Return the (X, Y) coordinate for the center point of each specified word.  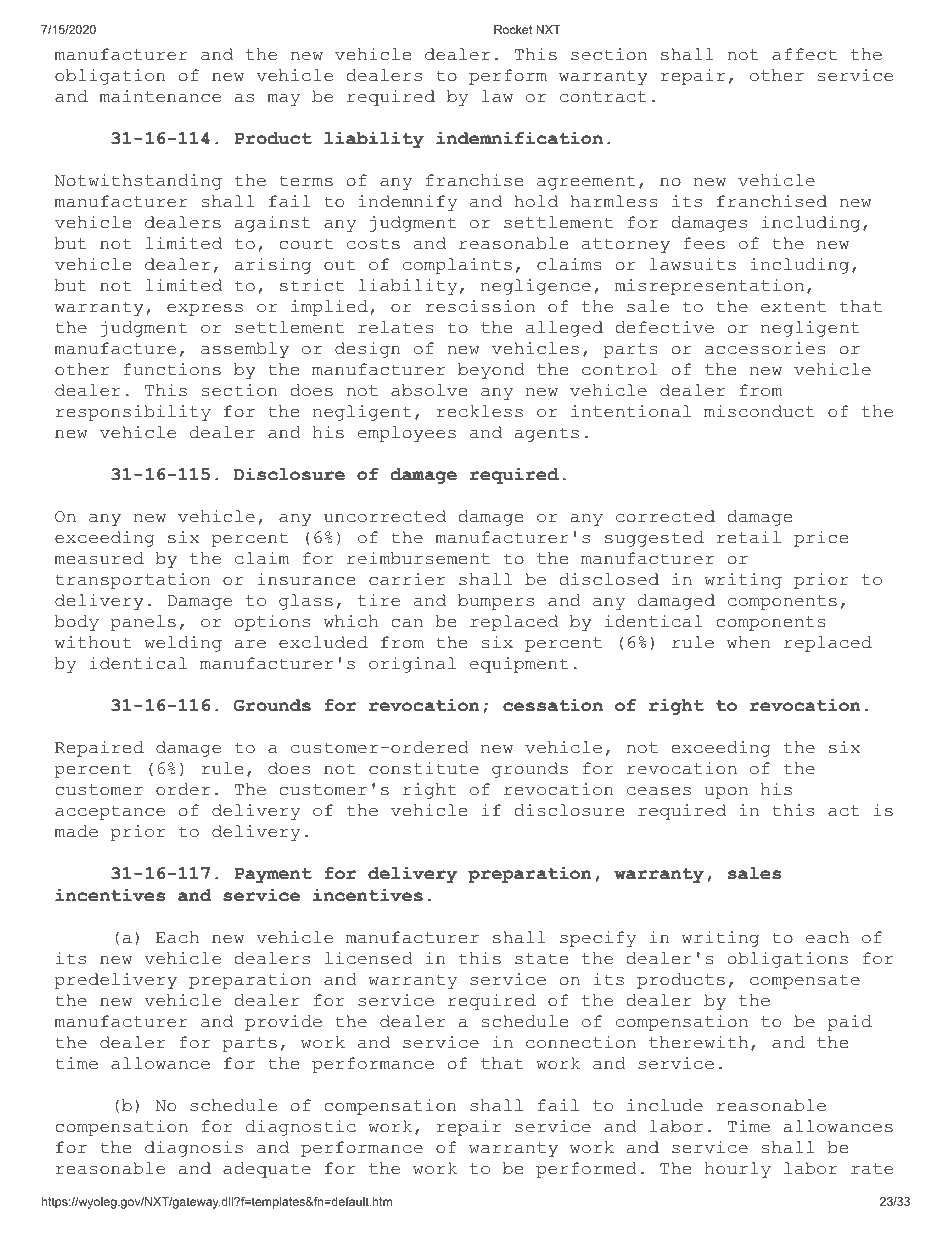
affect (804, 54)
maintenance (160, 96)
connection (581, 1042)
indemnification (519, 138)
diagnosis (194, 1149)
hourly (738, 1170)
